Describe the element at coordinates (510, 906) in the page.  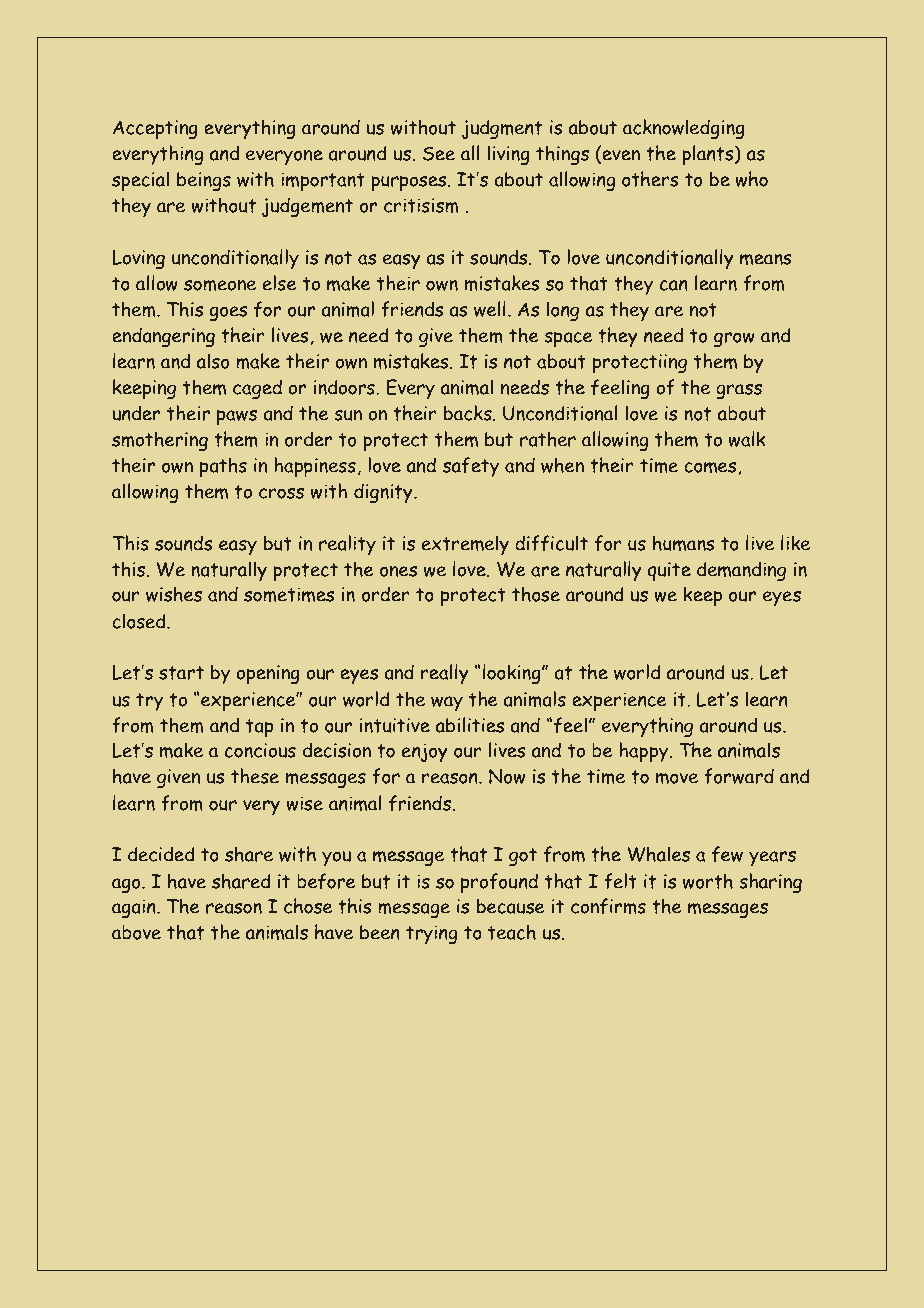
I see `because` at that location.
